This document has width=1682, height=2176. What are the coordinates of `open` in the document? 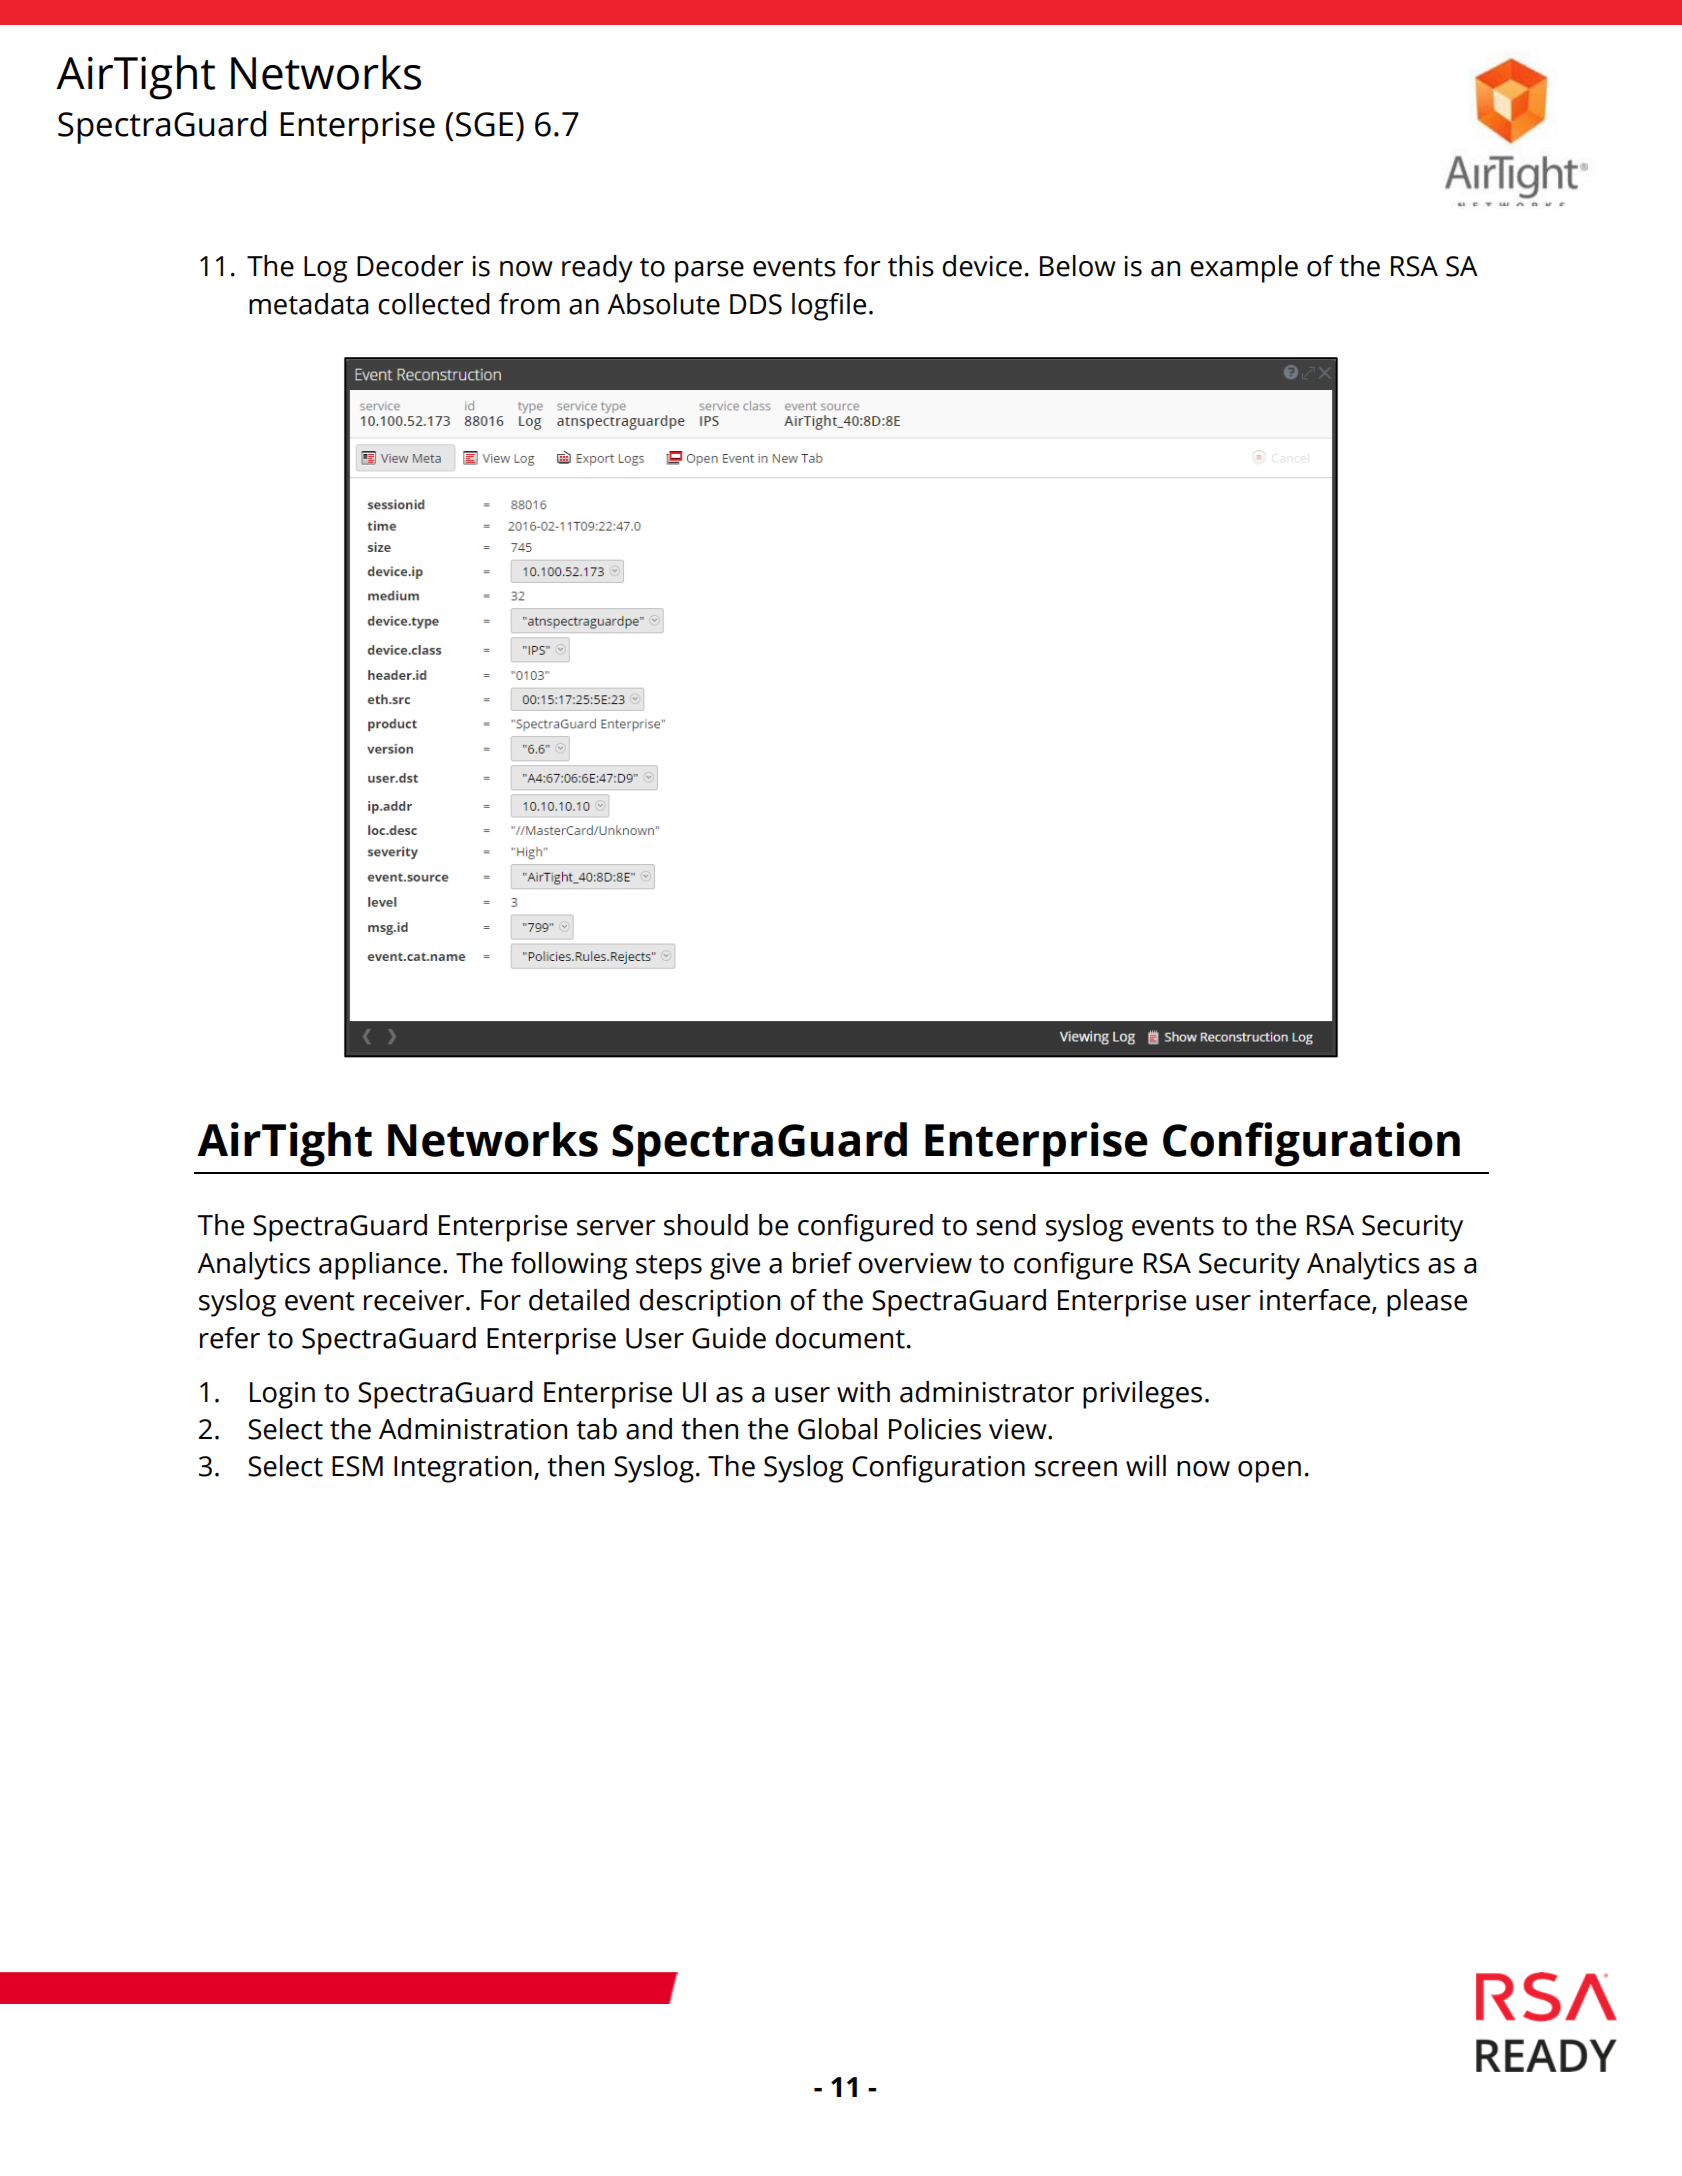 It's located at (1269, 1472).
